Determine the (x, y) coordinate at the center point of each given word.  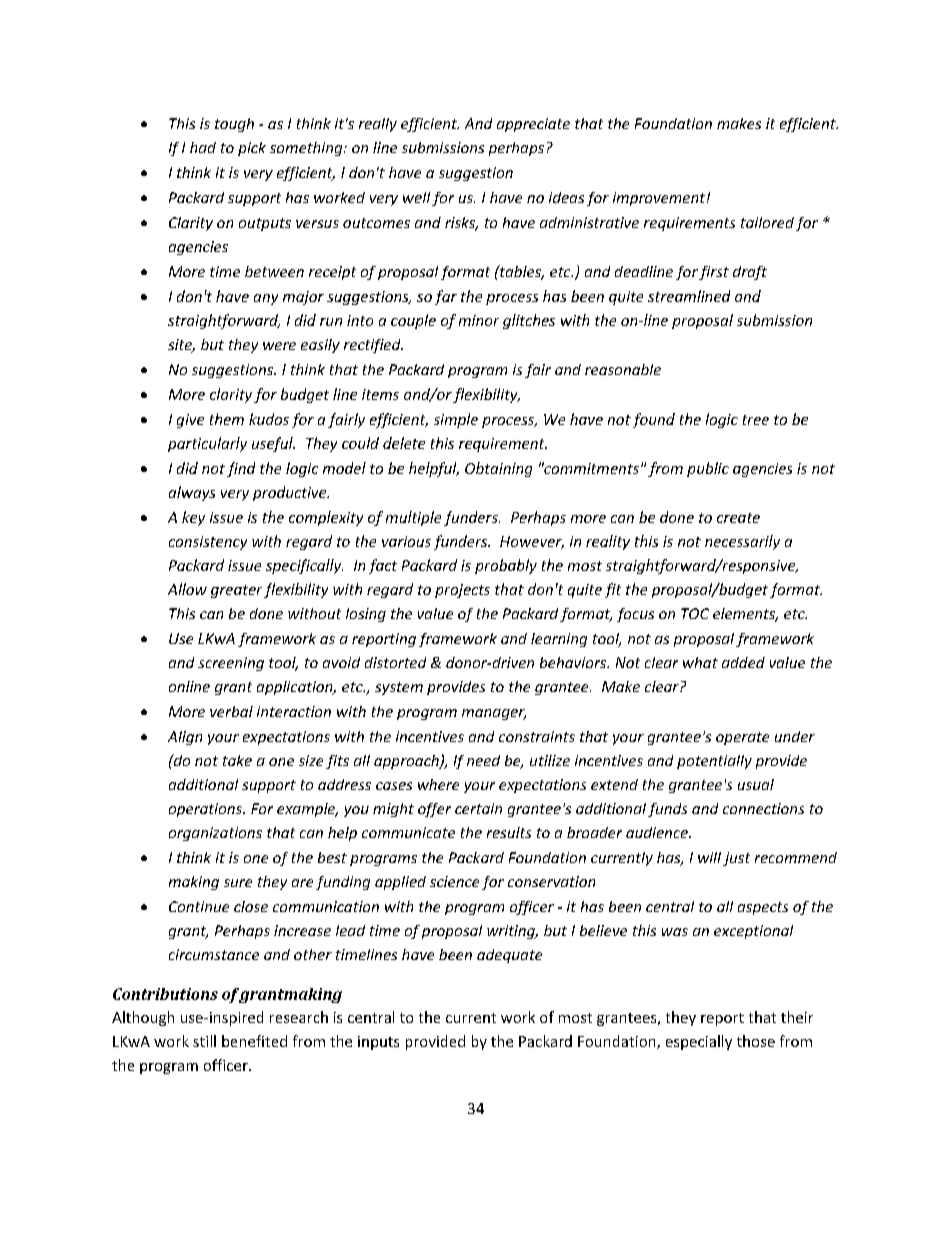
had (203, 147)
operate (742, 738)
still (204, 1041)
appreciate (533, 125)
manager (494, 714)
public (708, 469)
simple (456, 420)
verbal (231, 711)
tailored (767, 222)
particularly (207, 444)
